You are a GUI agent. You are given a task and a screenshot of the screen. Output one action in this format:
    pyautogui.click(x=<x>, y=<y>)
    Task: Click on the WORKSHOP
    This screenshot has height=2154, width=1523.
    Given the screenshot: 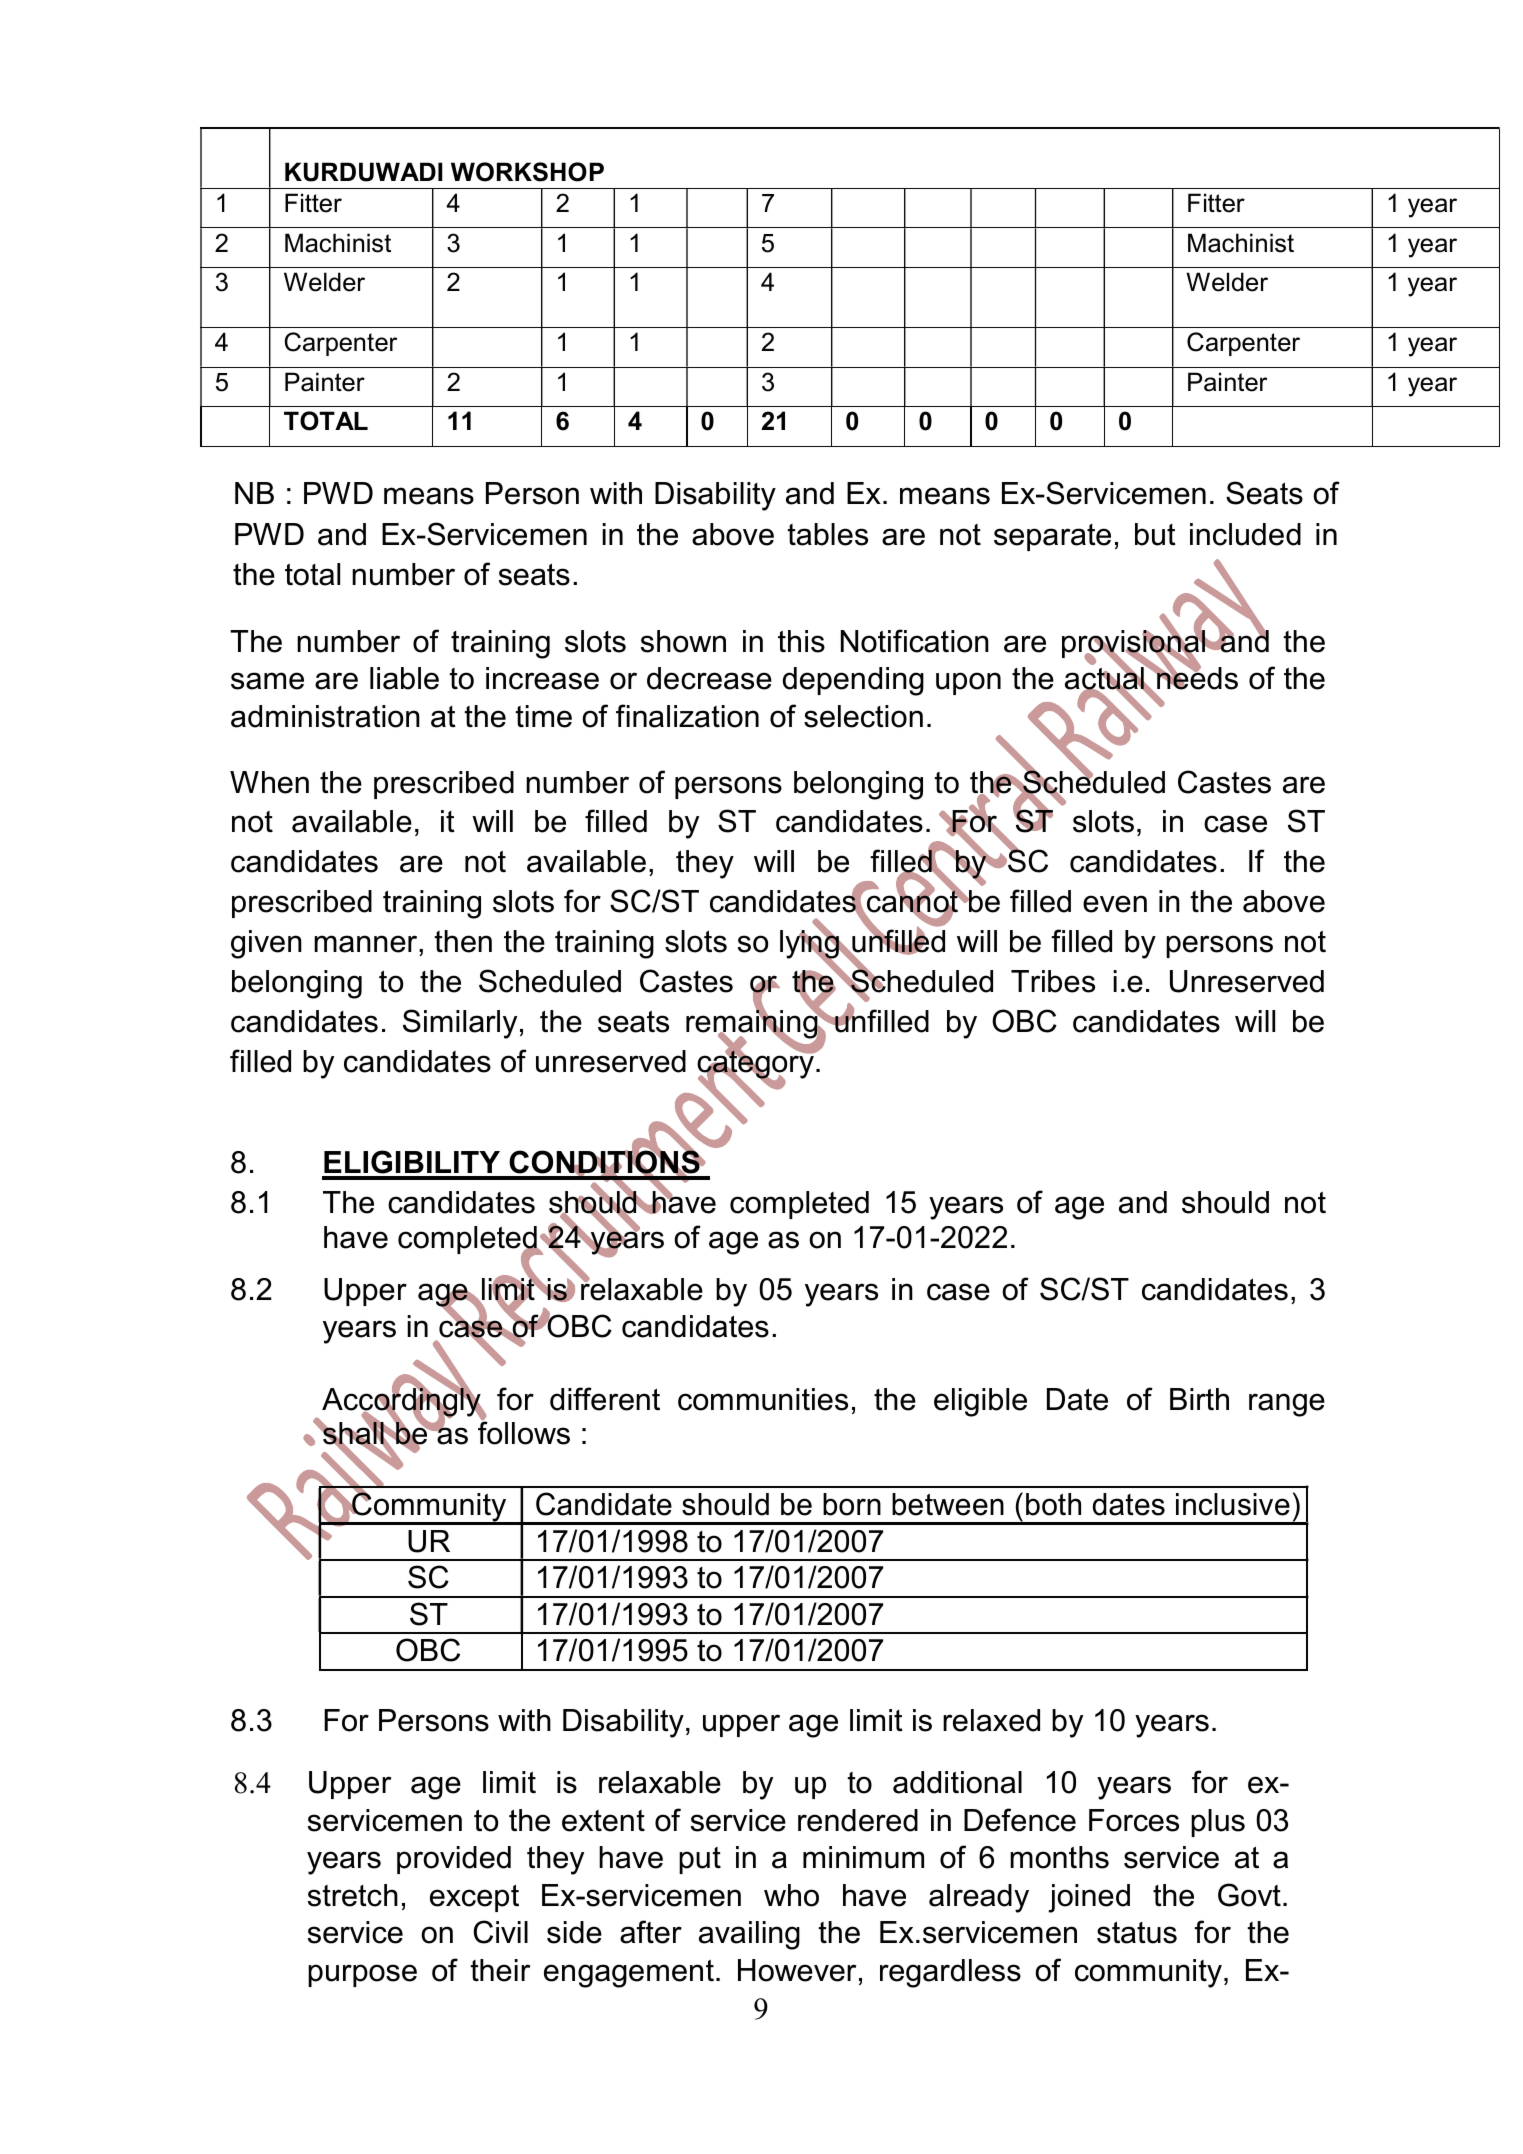 What is the action you would take?
    pyautogui.click(x=527, y=172)
